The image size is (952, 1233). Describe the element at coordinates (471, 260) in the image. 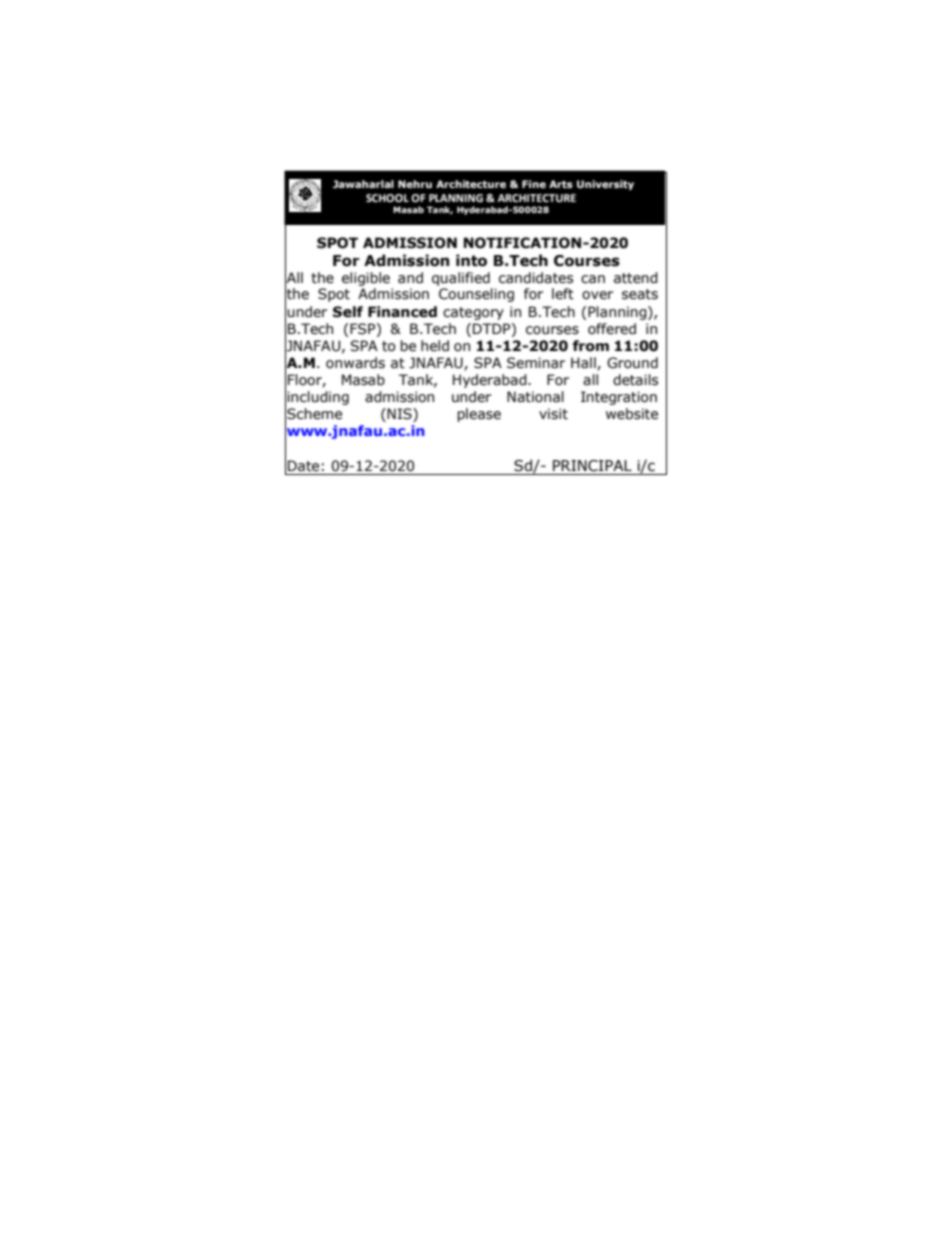

I see `into` at that location.
